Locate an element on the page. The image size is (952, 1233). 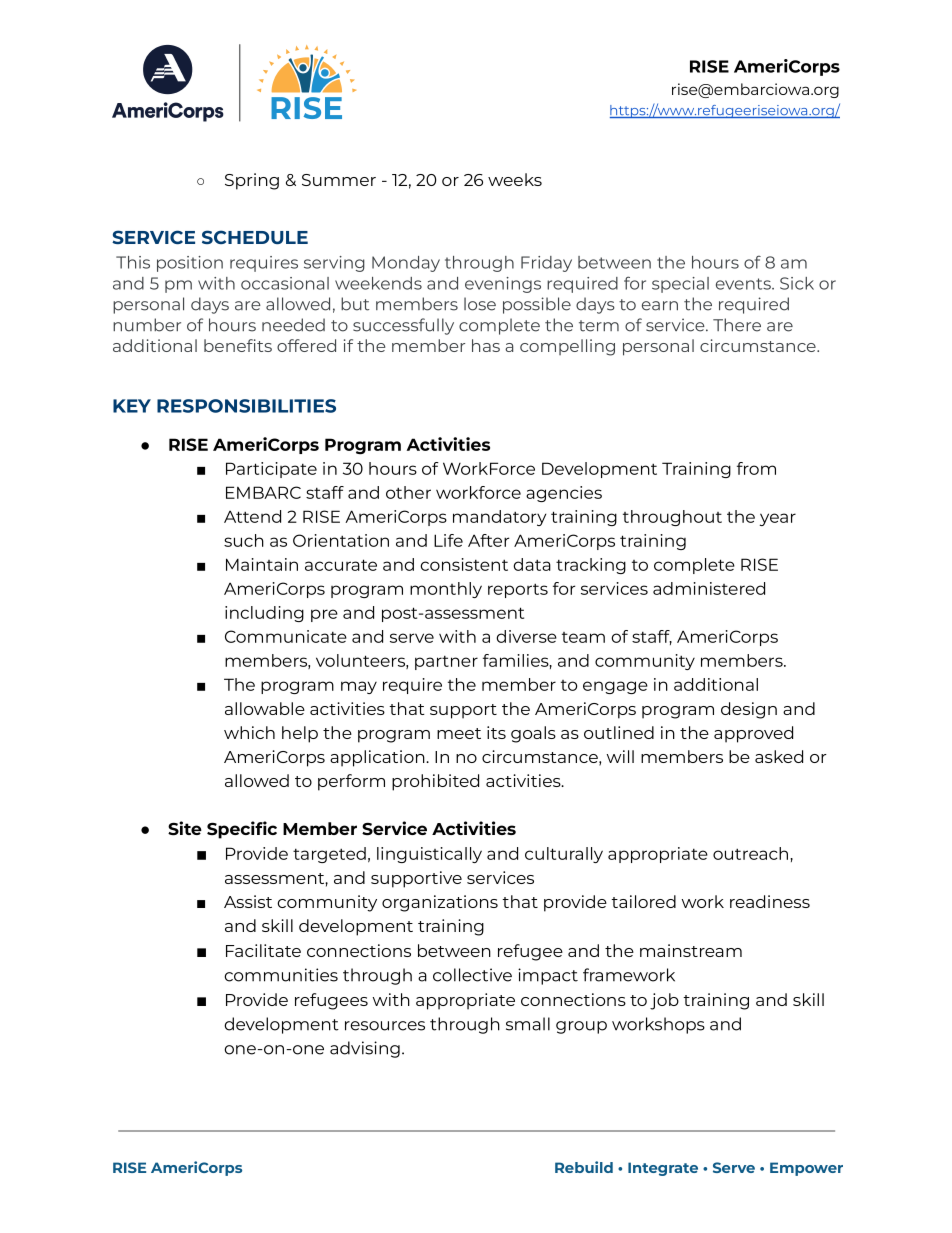
partner is located at coordinates (446, 662).
